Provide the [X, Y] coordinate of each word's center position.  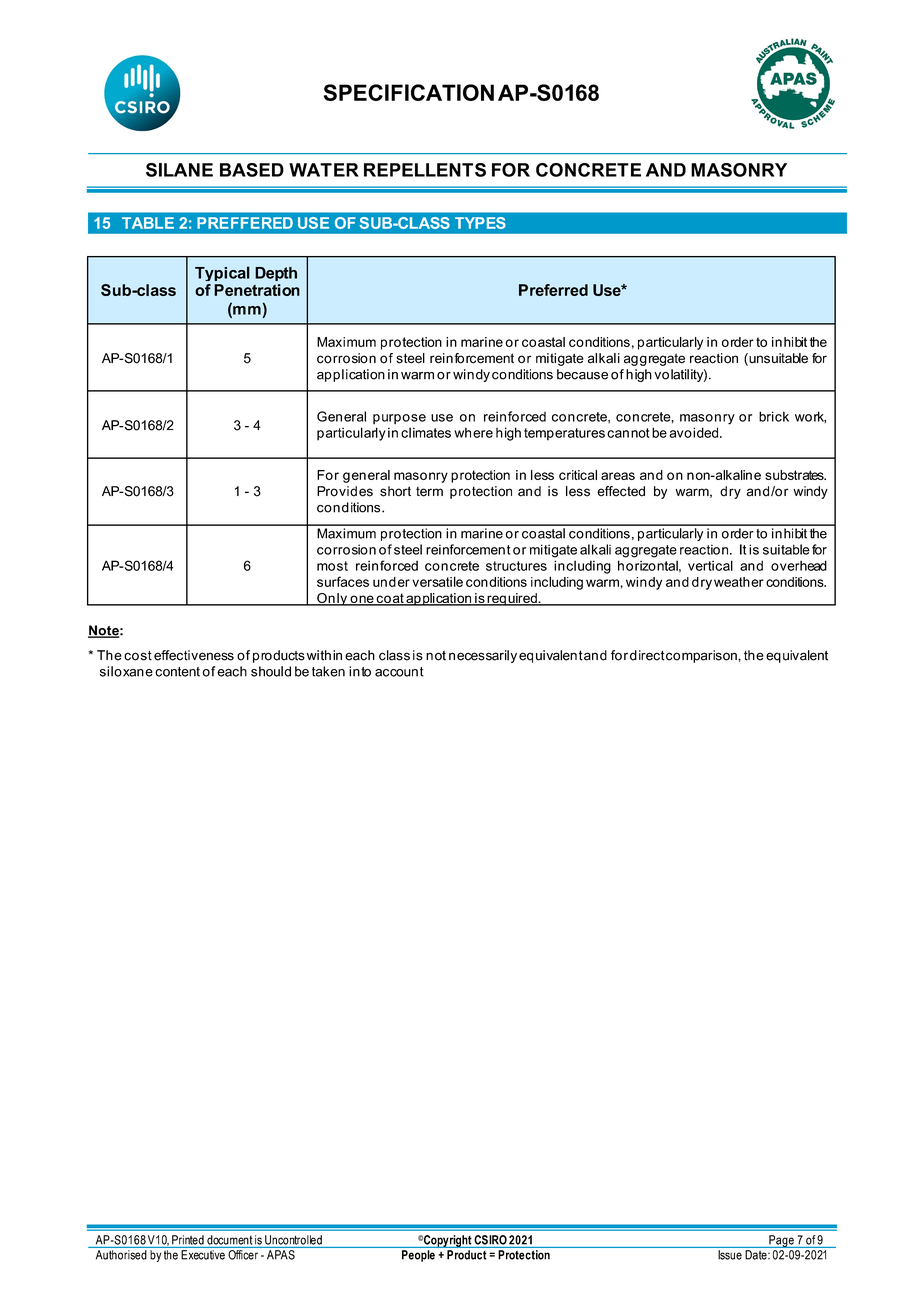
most [332, 566]
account [399, 672]
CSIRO [490, 1240]
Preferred [553, 290]
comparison [702, 656]
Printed [188, 1240]
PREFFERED [245, 223]
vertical [710, 565]
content [177, 672]
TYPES [480, 223]
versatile [437, 581]
